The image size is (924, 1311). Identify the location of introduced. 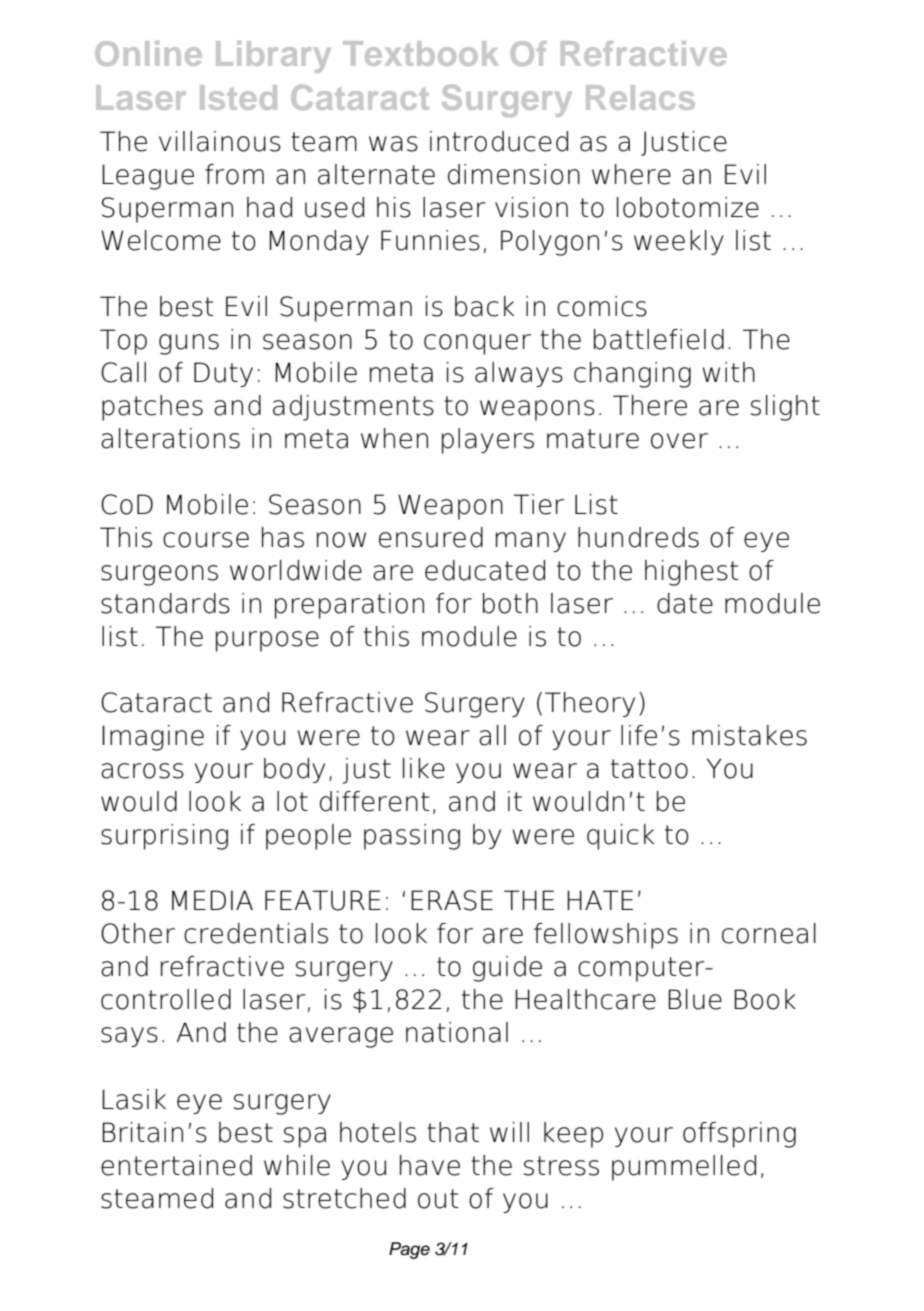
(499, 141).
